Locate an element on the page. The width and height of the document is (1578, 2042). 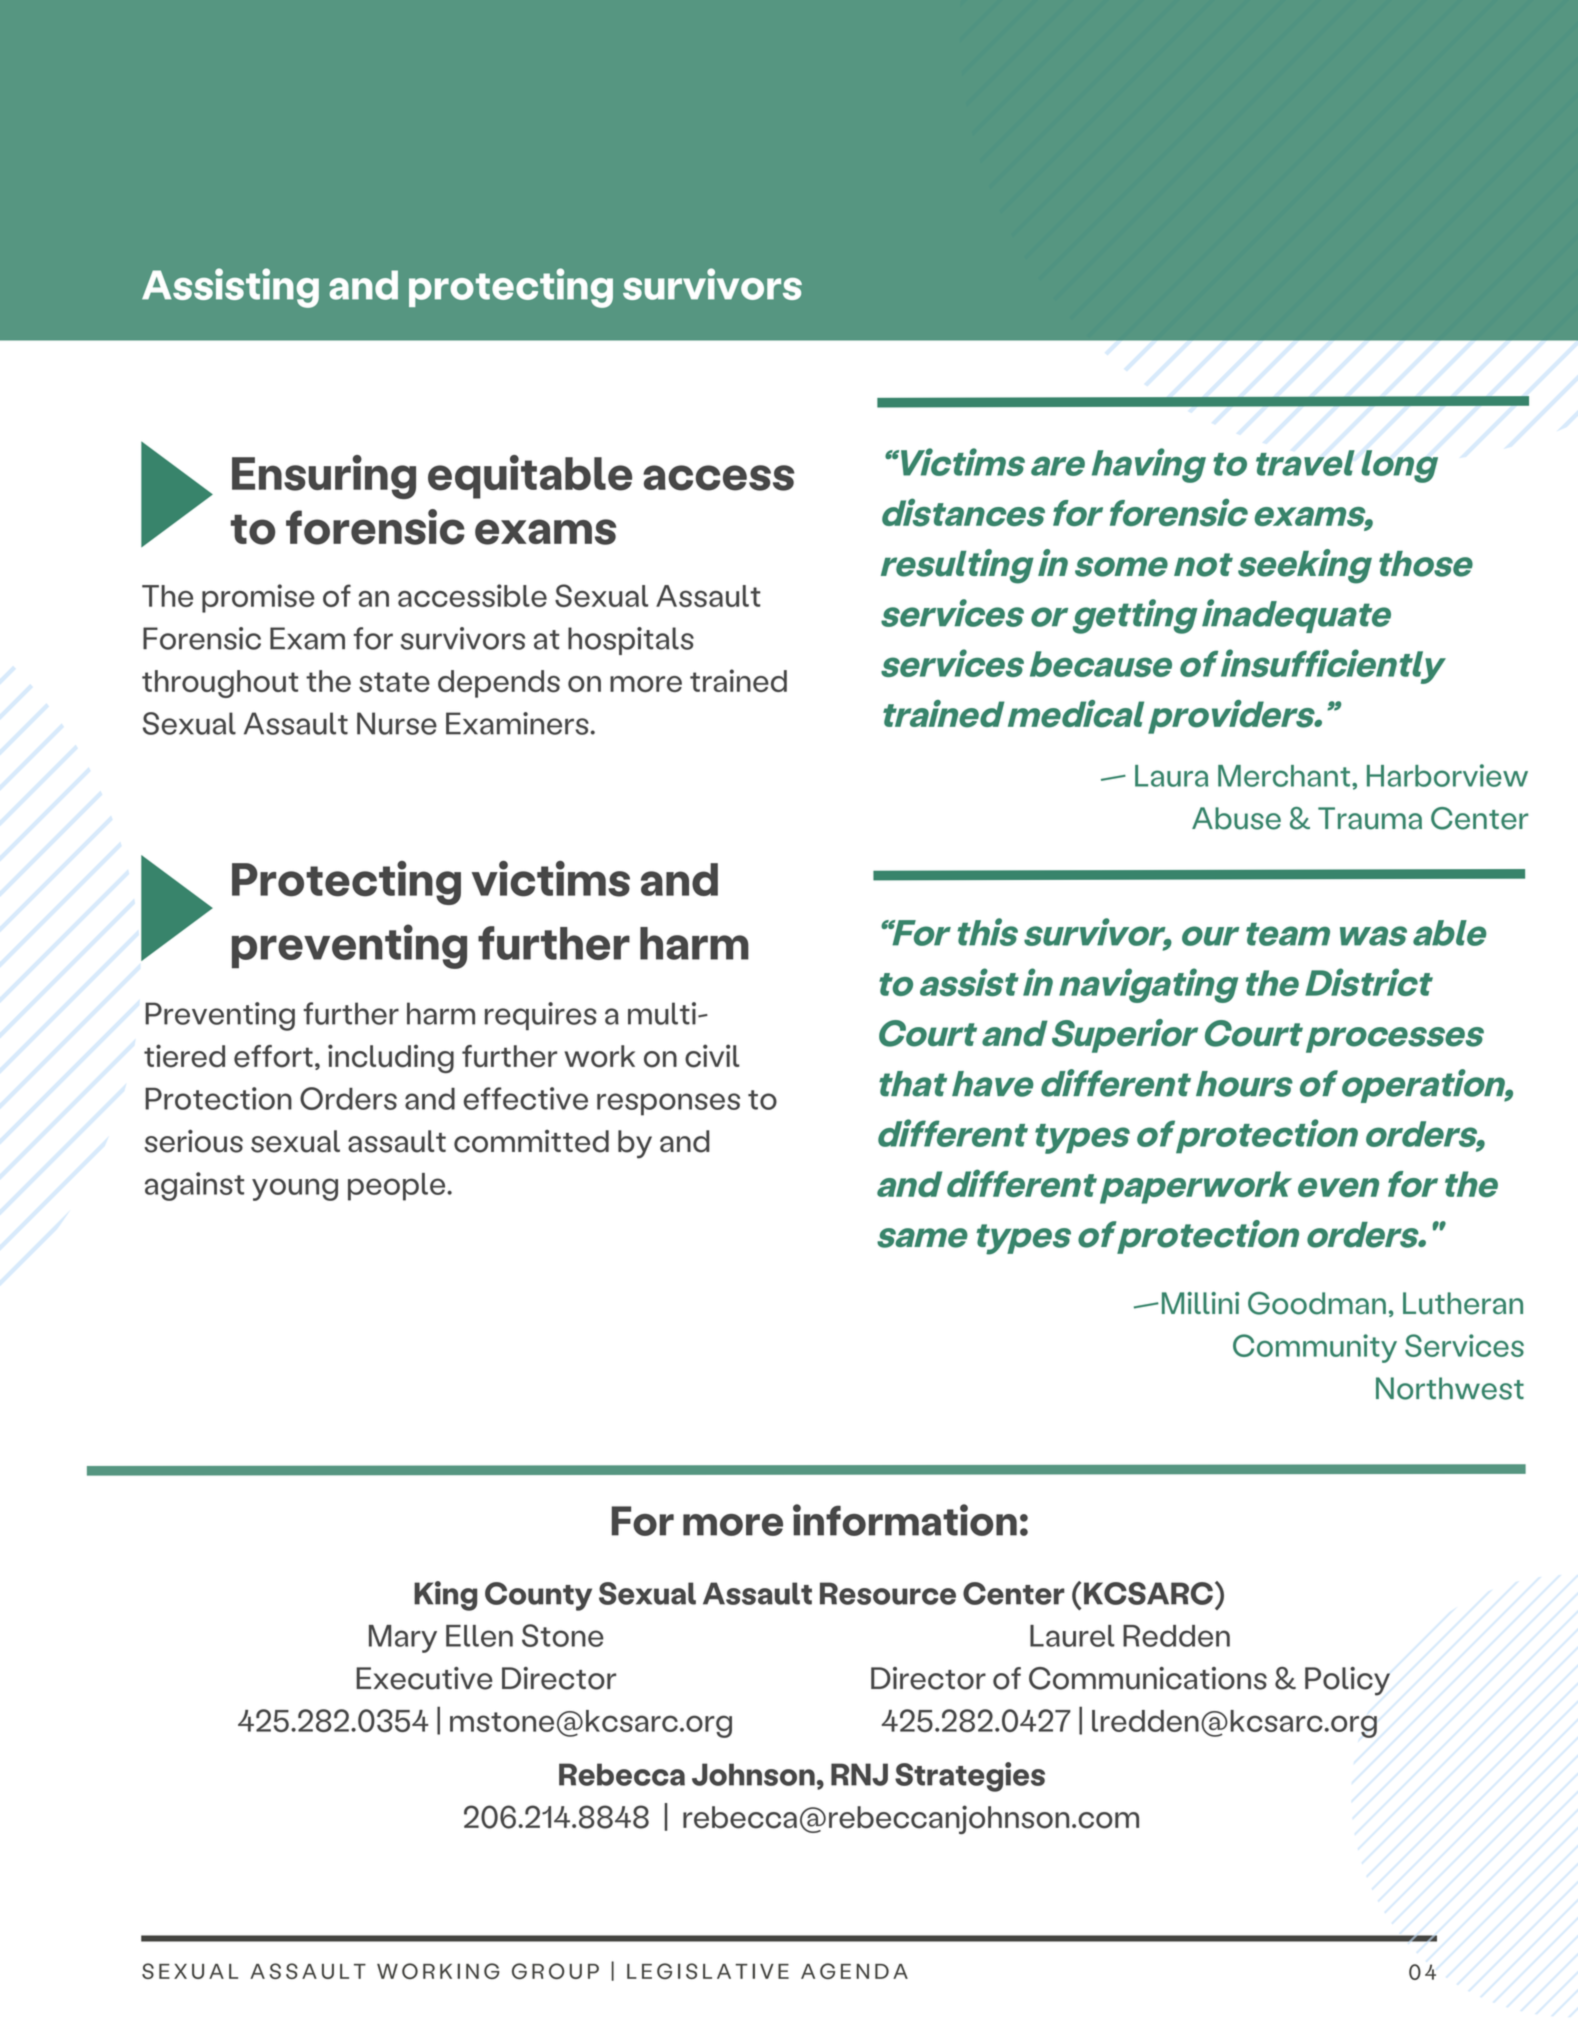
distances is located at coordinates (963, 512).
